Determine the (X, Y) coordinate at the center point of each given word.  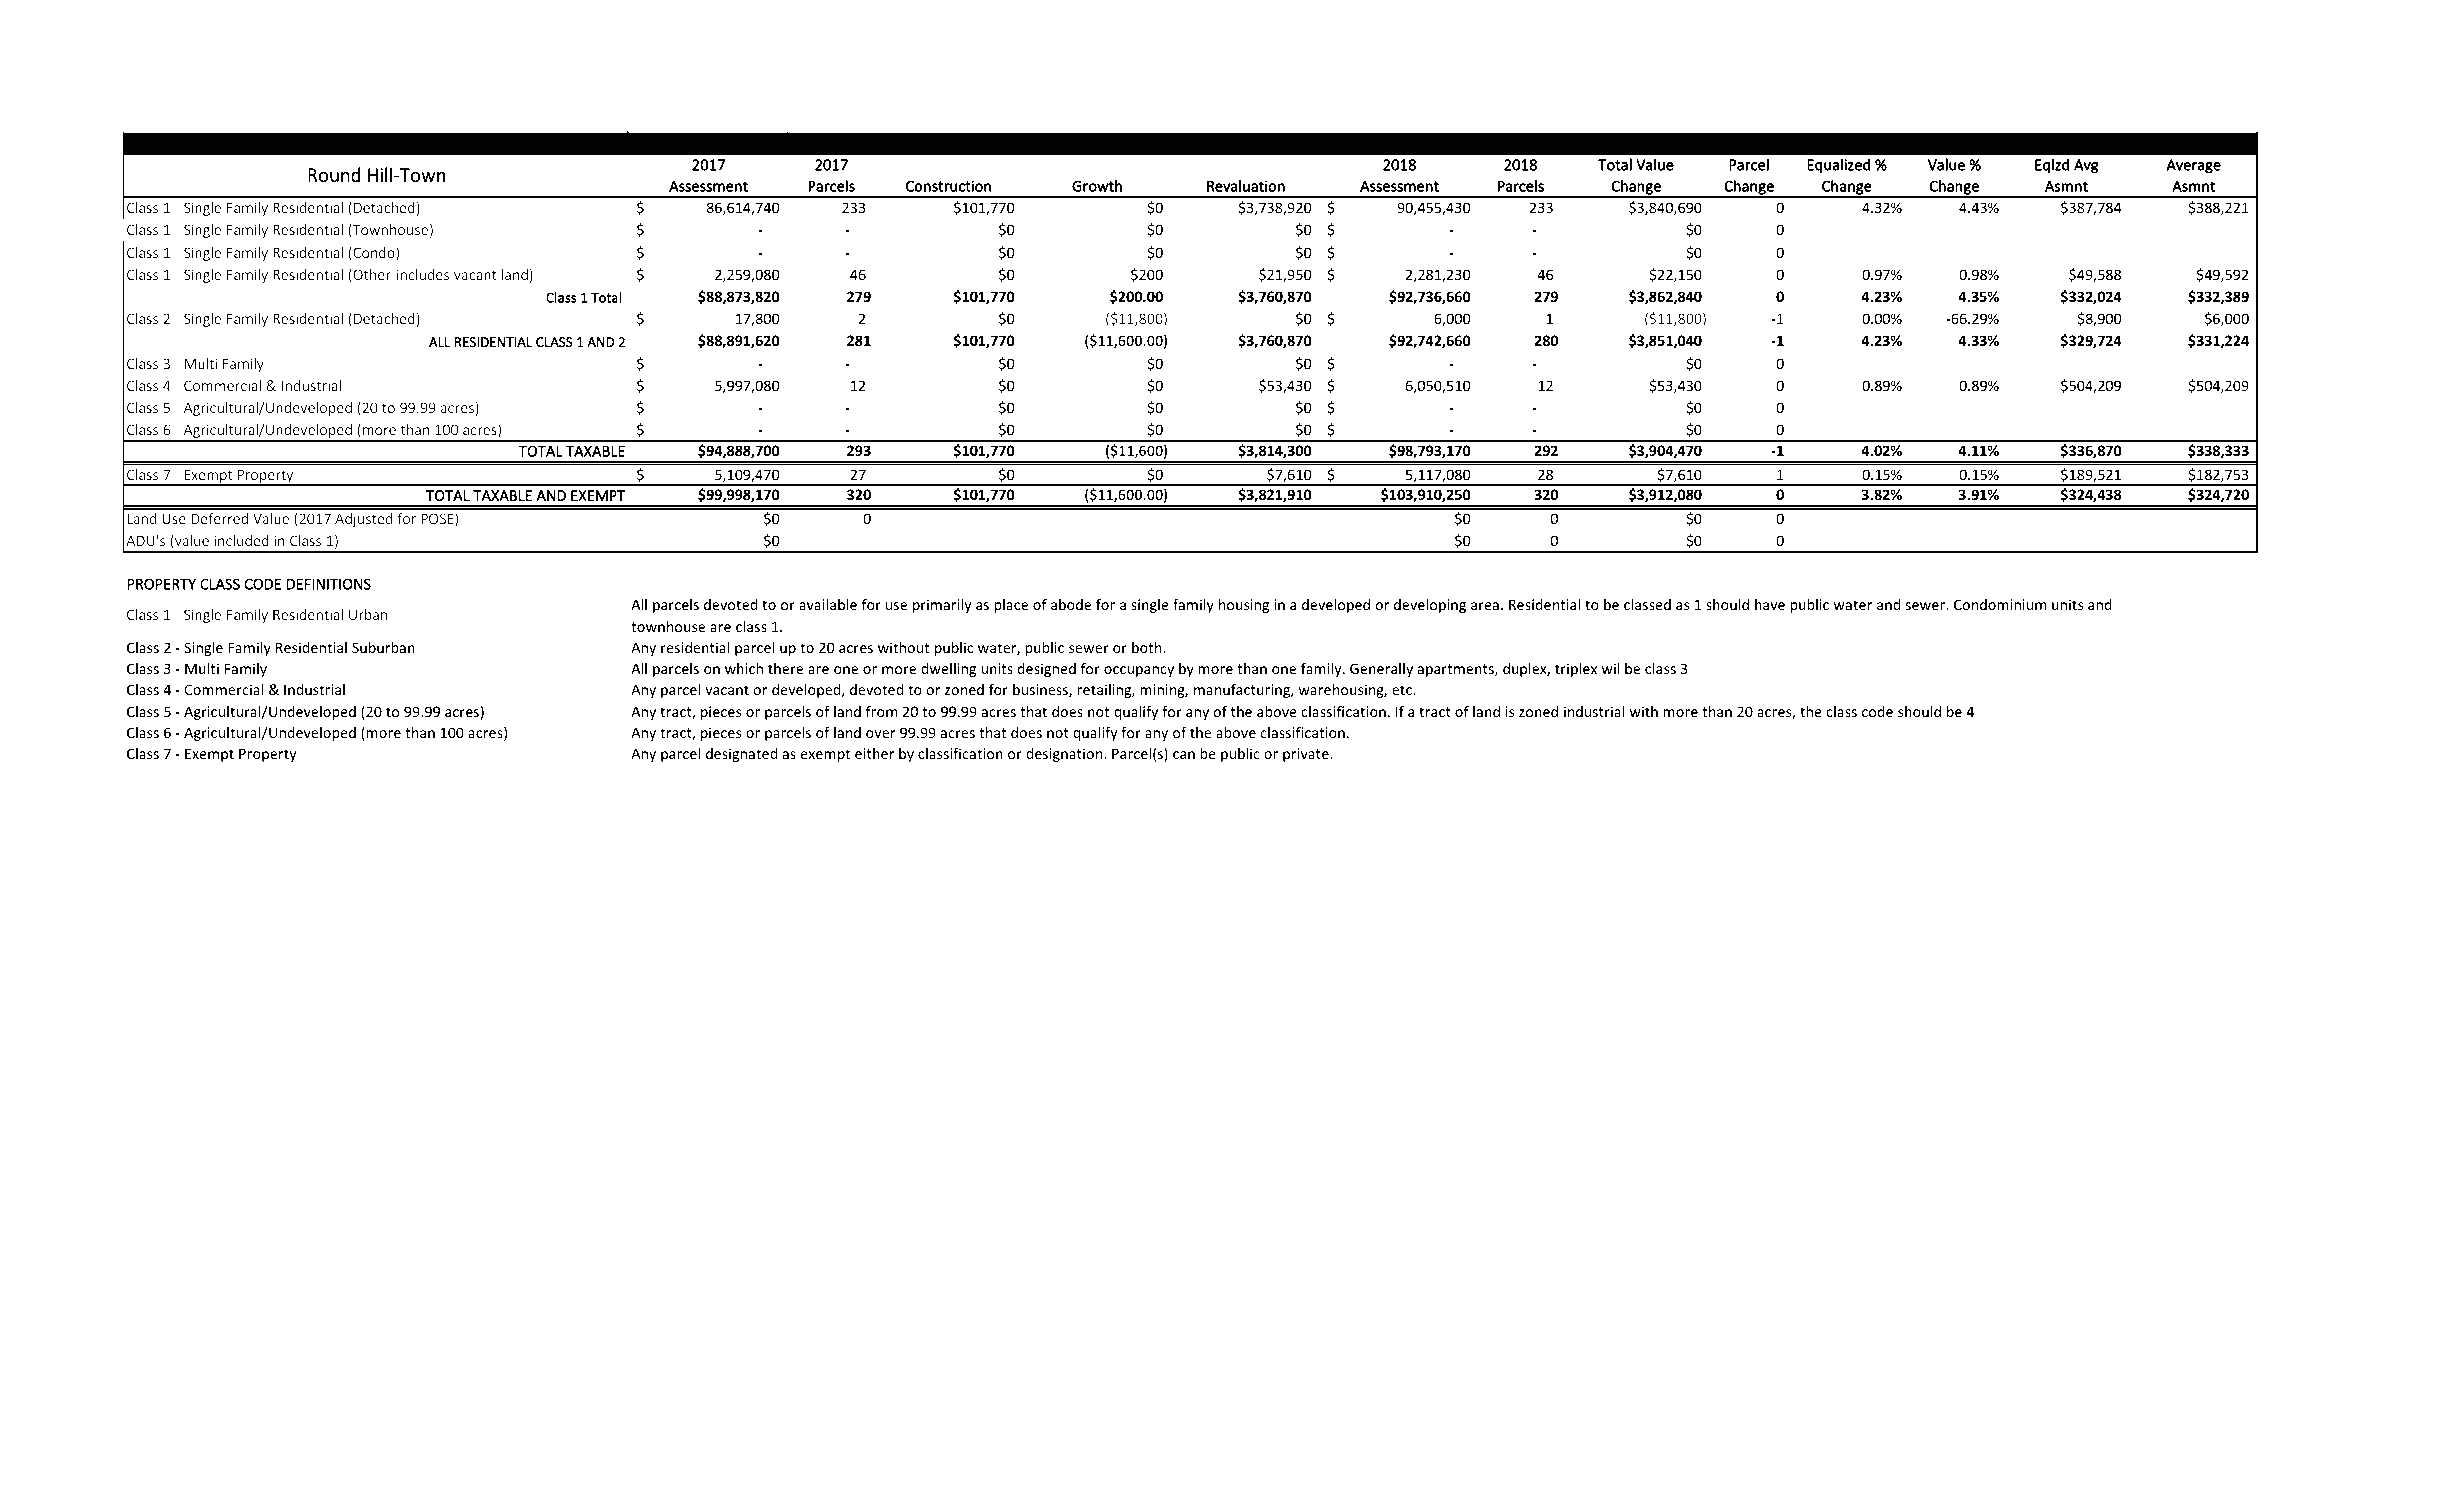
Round (334, 174)
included (242, 540)
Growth (1097, 186)
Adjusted (363, 520)
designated (741, 755)
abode (1071, 604)
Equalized (1839, 165)
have (1770, 604)
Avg (2086, 166)
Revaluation (1246, 186)
